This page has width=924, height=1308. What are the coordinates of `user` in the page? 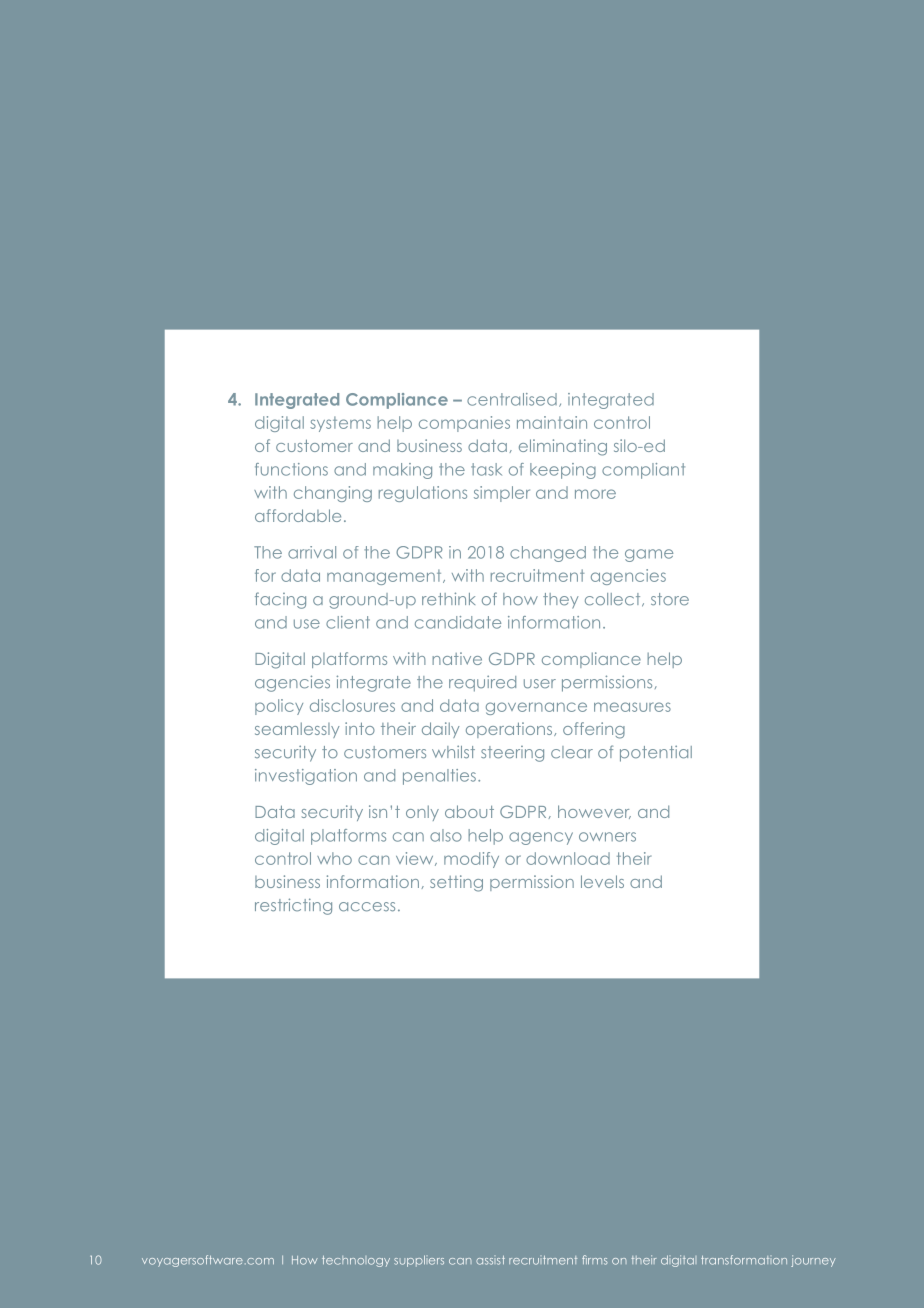 It's located at (540, 684).
